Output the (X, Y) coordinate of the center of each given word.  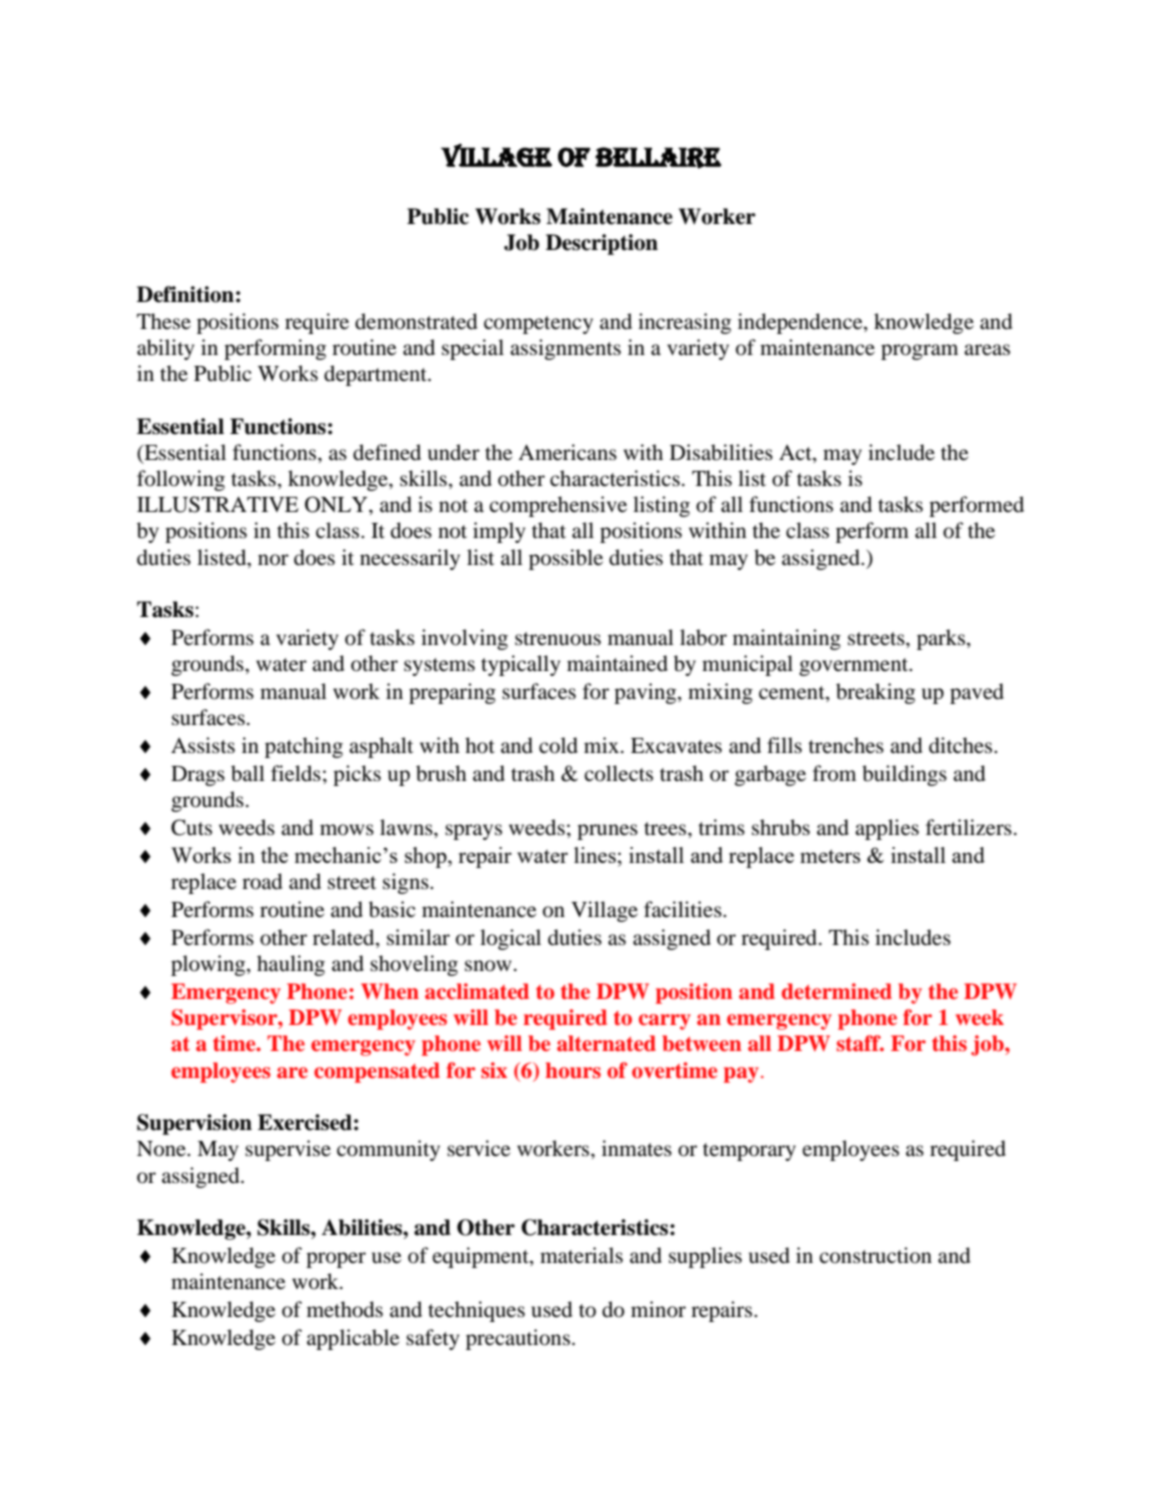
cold (558, 745)
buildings (904, 775)
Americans (567, 452)
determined (837, 991)
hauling (291, 965)
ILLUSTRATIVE (218, 504)
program (919, 352)
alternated (606, 1043)
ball (248, 773)
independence (801, 323)
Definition (185, 294)
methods (345, 1309)
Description (602, 244)
